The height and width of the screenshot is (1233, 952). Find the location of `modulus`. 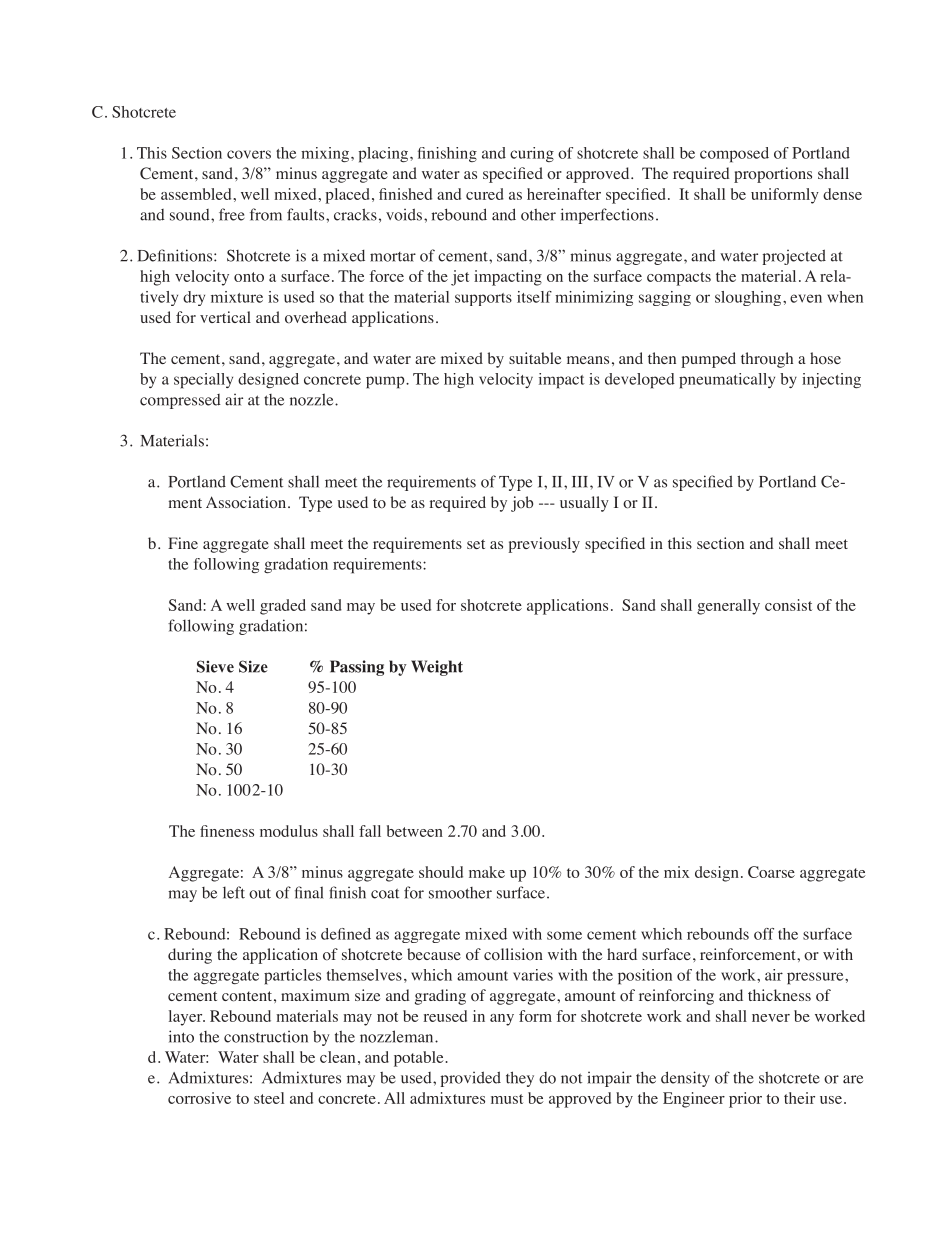

modulus is located at coordinates (289, 831).
